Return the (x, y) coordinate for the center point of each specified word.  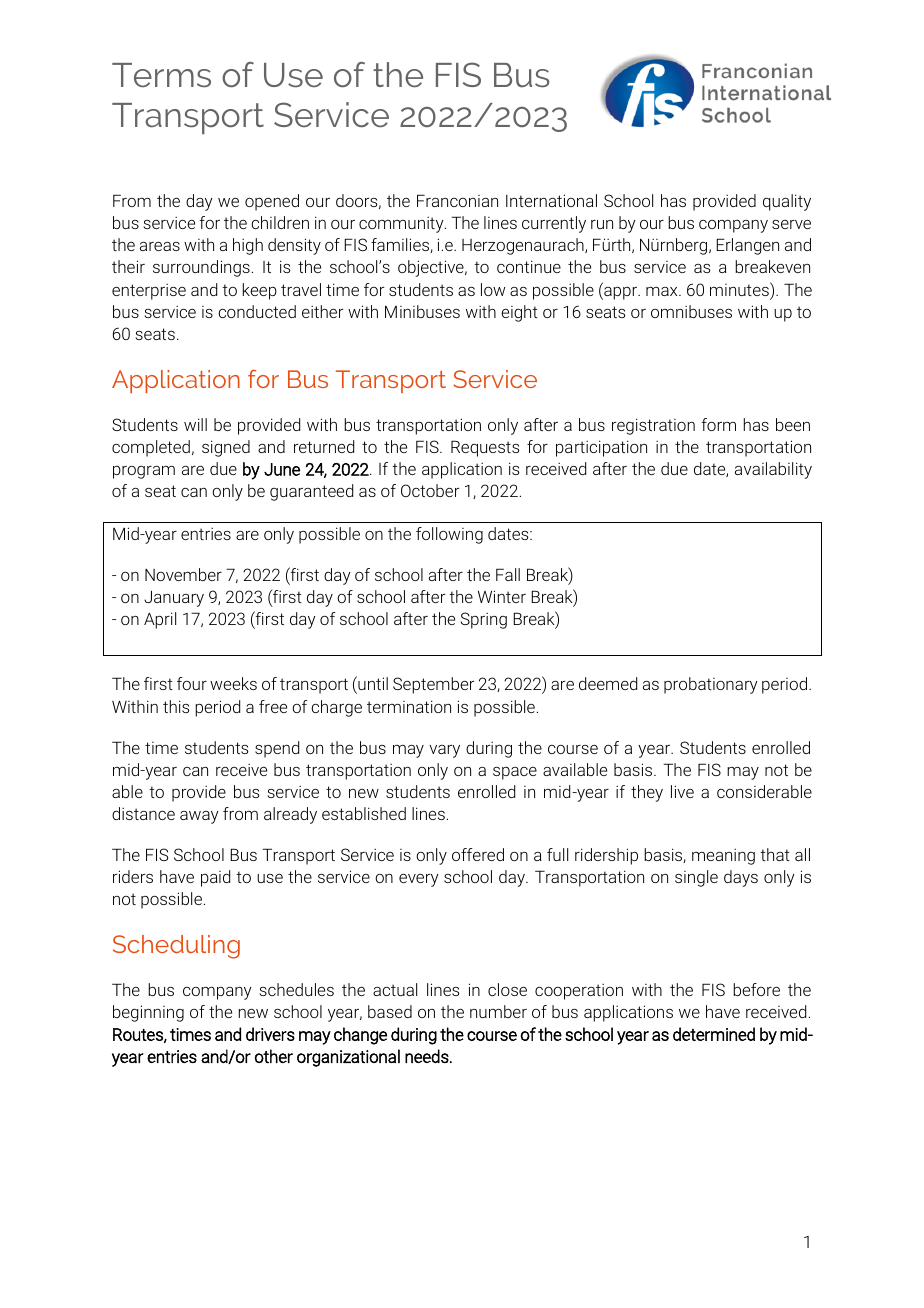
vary (444, 751)
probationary (711, 685)
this (176, 706)
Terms (161, 75)
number (498, 1011)
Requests (485, 448)
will (195, 424)
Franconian (457, 200)
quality (787, 202)
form (719, 424)
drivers (270, 1034)
